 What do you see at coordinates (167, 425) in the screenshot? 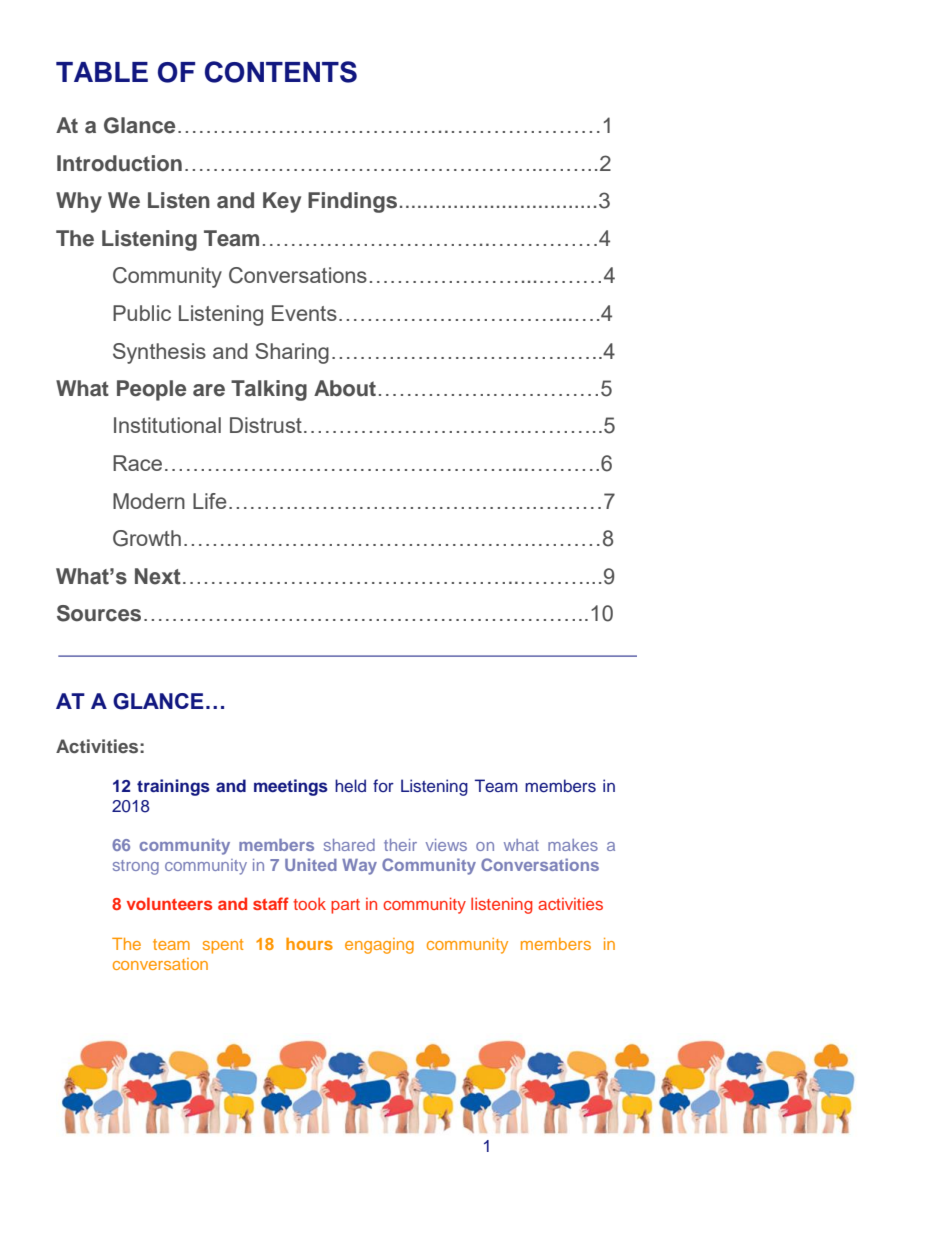
I see `Institutional` at bounding box center [167, 425].
